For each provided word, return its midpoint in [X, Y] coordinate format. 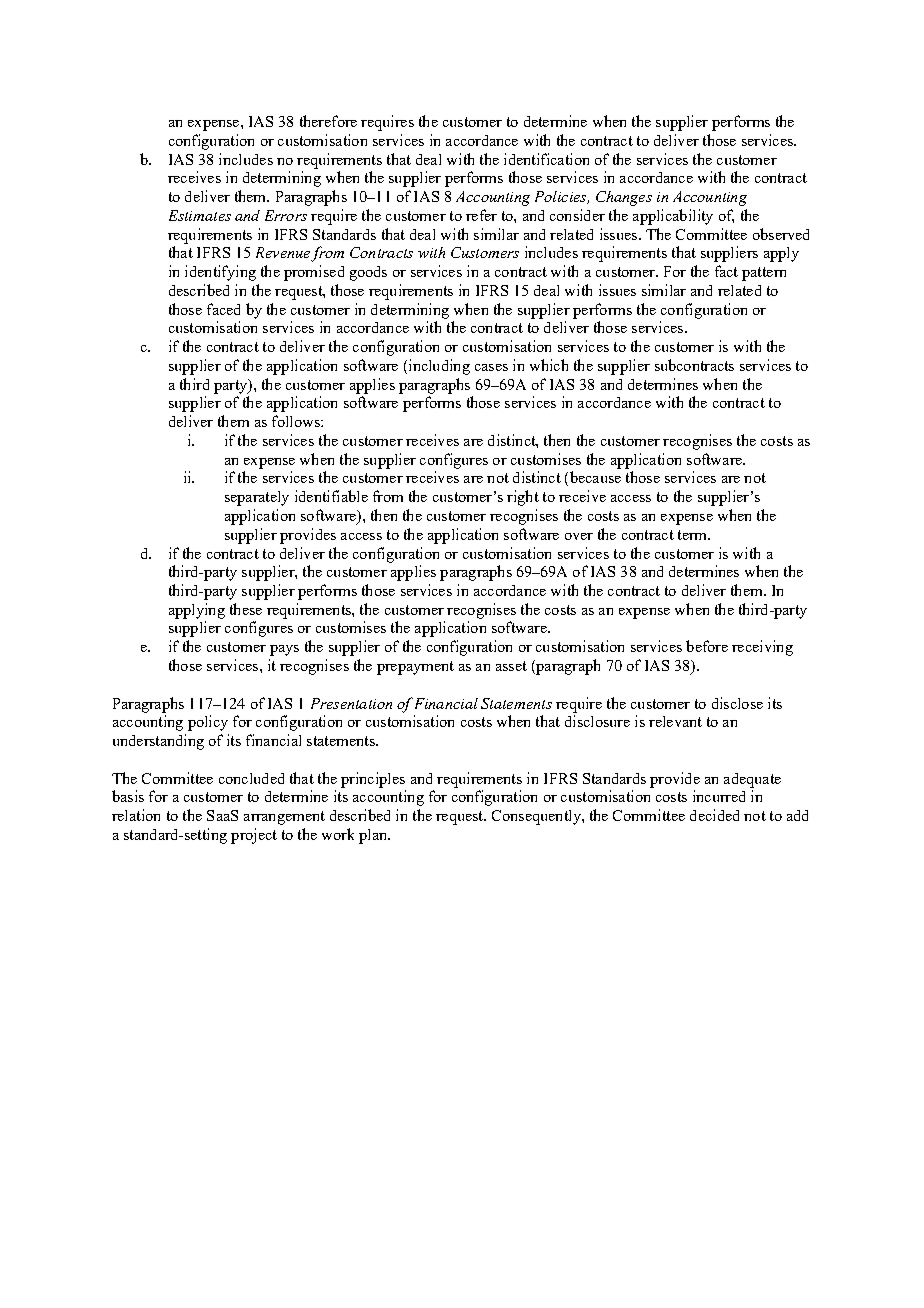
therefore [328, 121]
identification [546, 159]
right [523, 498]
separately [257, 498]
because [594, 478]
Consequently [537, 817]
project [254, 836]
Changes [624, 198]
